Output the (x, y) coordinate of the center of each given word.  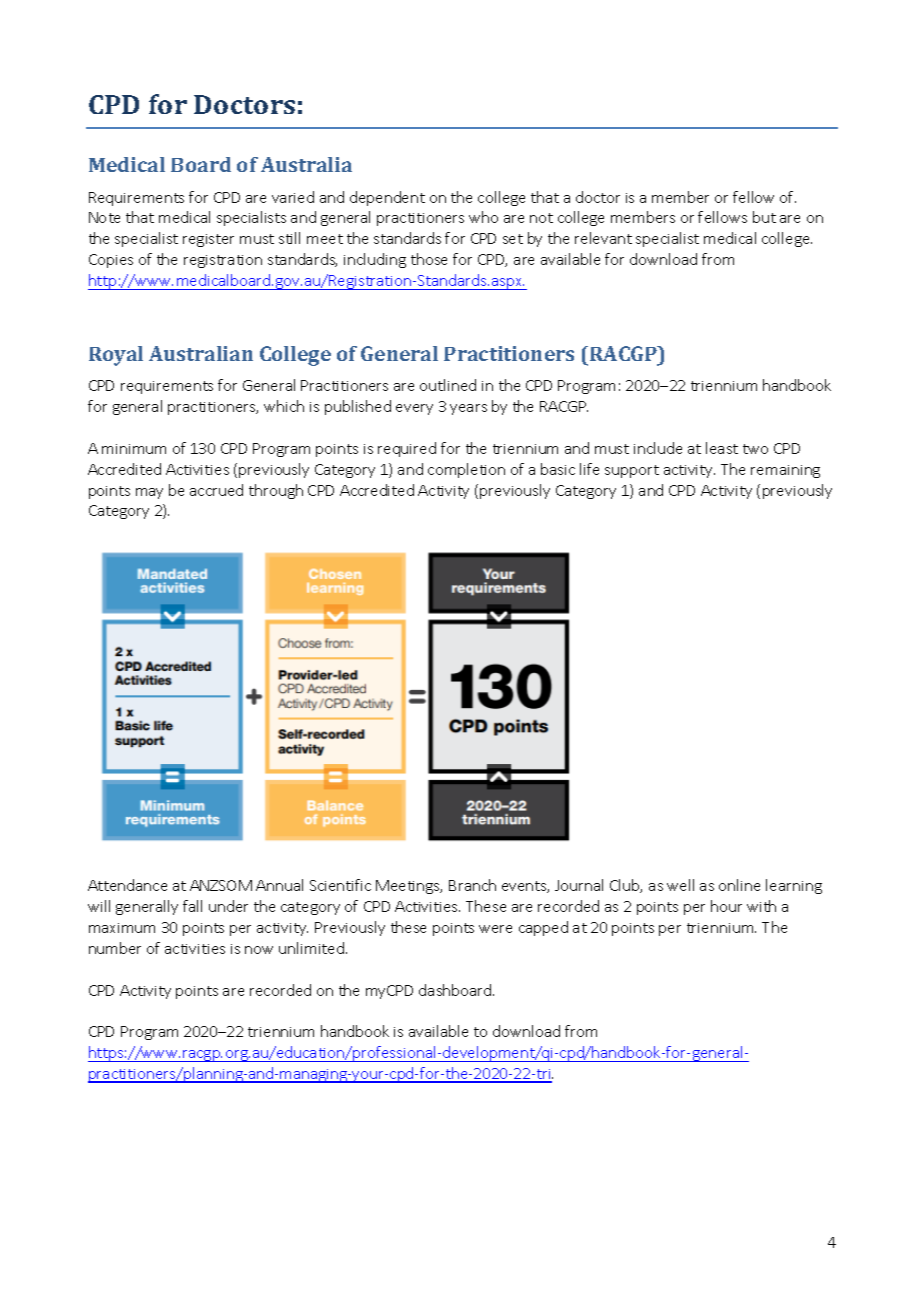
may (149, 493)
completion (466, 470)
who (483, 217)
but (764, 217)
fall (192, 906)
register (208, 240)
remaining (785, 471)
